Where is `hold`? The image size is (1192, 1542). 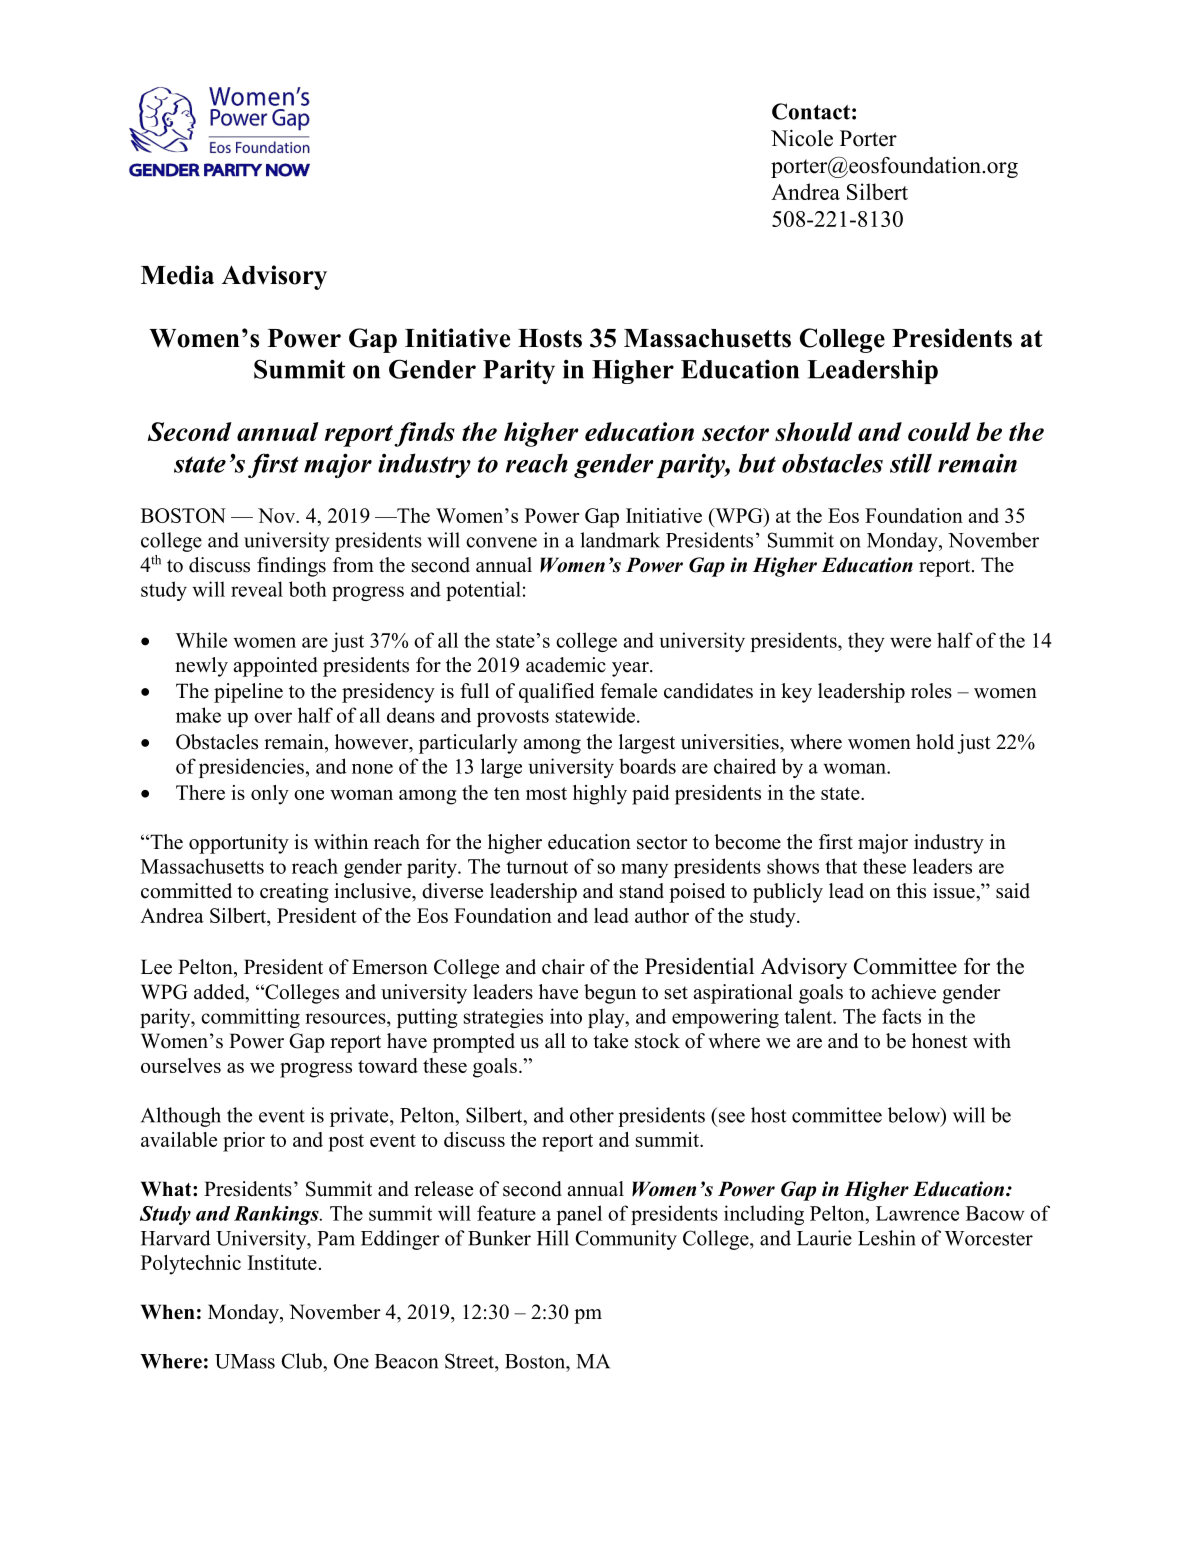 hold is located at coordinates (935, 742).
